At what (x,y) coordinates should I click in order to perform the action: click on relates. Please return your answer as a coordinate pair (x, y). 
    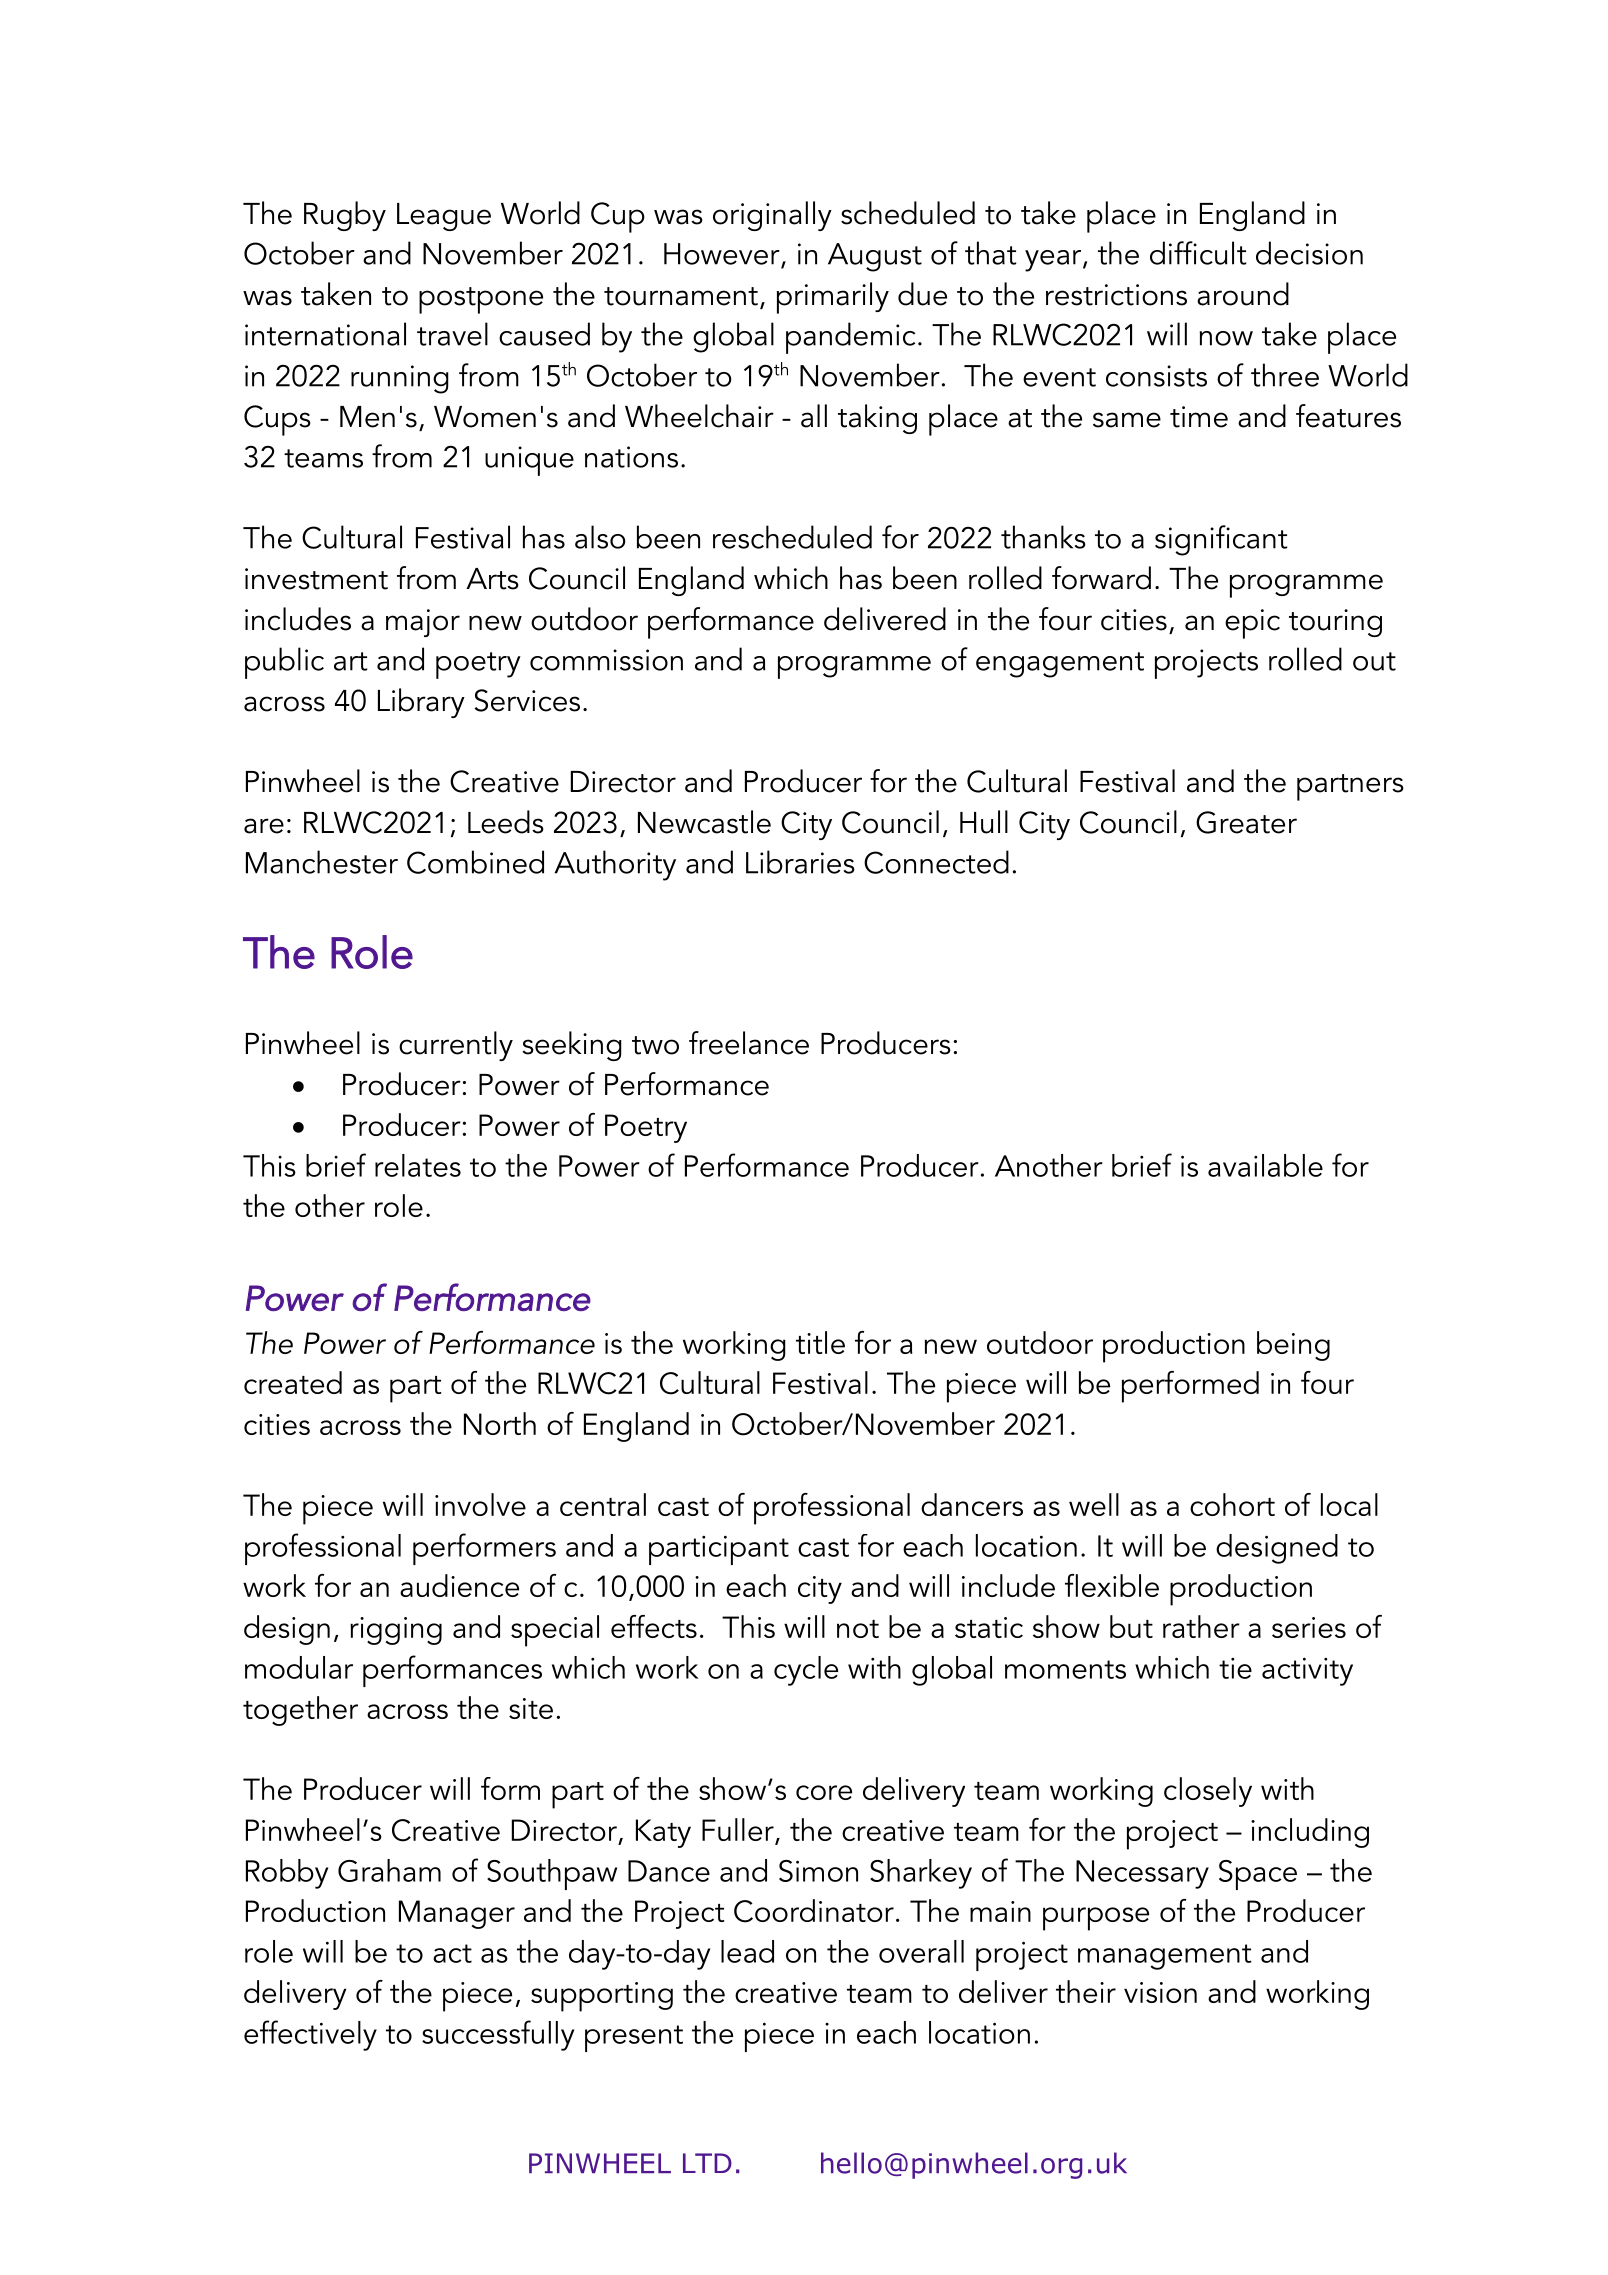
    Looking at the image, I should click on (418, 1165).
